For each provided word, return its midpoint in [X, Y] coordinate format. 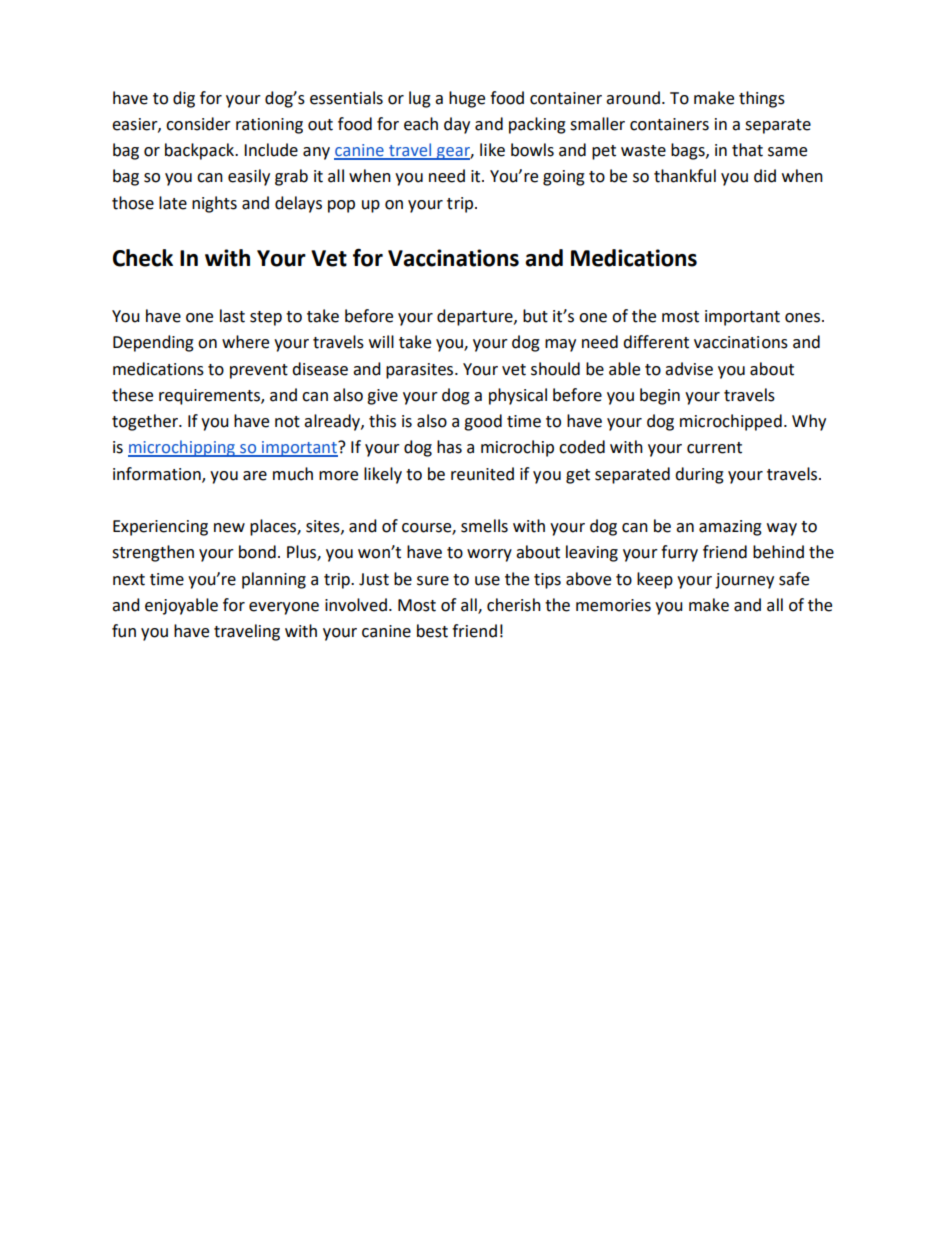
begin [660, 396]
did [765, 176]
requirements [210, 397]
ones [802, 318]
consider [198, 124]
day [457, 125]
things [762, 99]
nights [214, 204]
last [232, 316]
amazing [730, 528]
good [483, 422]
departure [476, 317]
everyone [284, 608]
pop [341, 206]
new [229, 528]
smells [484, 526]
